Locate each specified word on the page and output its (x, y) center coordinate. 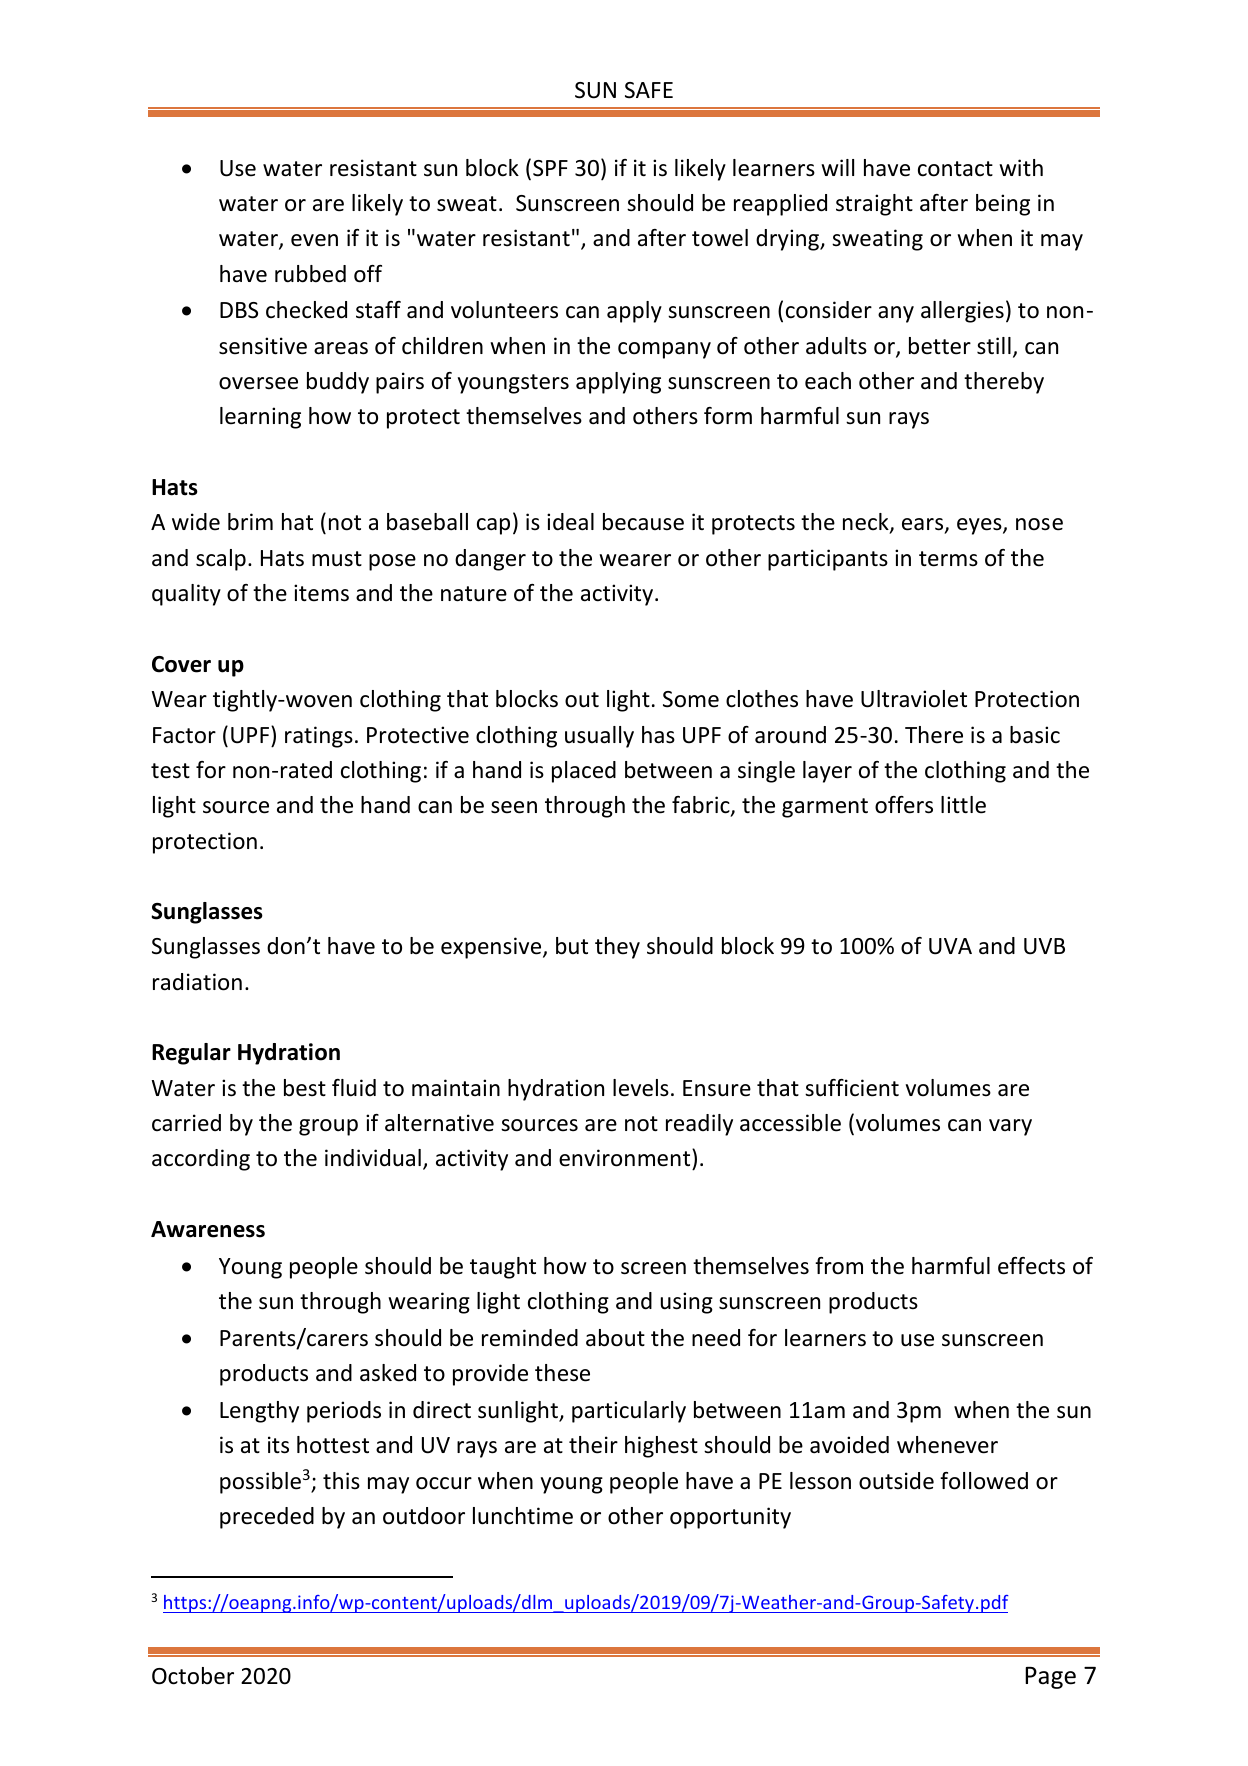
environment (626, 1159)
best (305, 1088)
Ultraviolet (914, 699)
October (193, 1676)
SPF (550, 168)
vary (1010, 1127)
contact (955, 169)
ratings (319, 737)
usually (599, 737)
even (314, 240)
